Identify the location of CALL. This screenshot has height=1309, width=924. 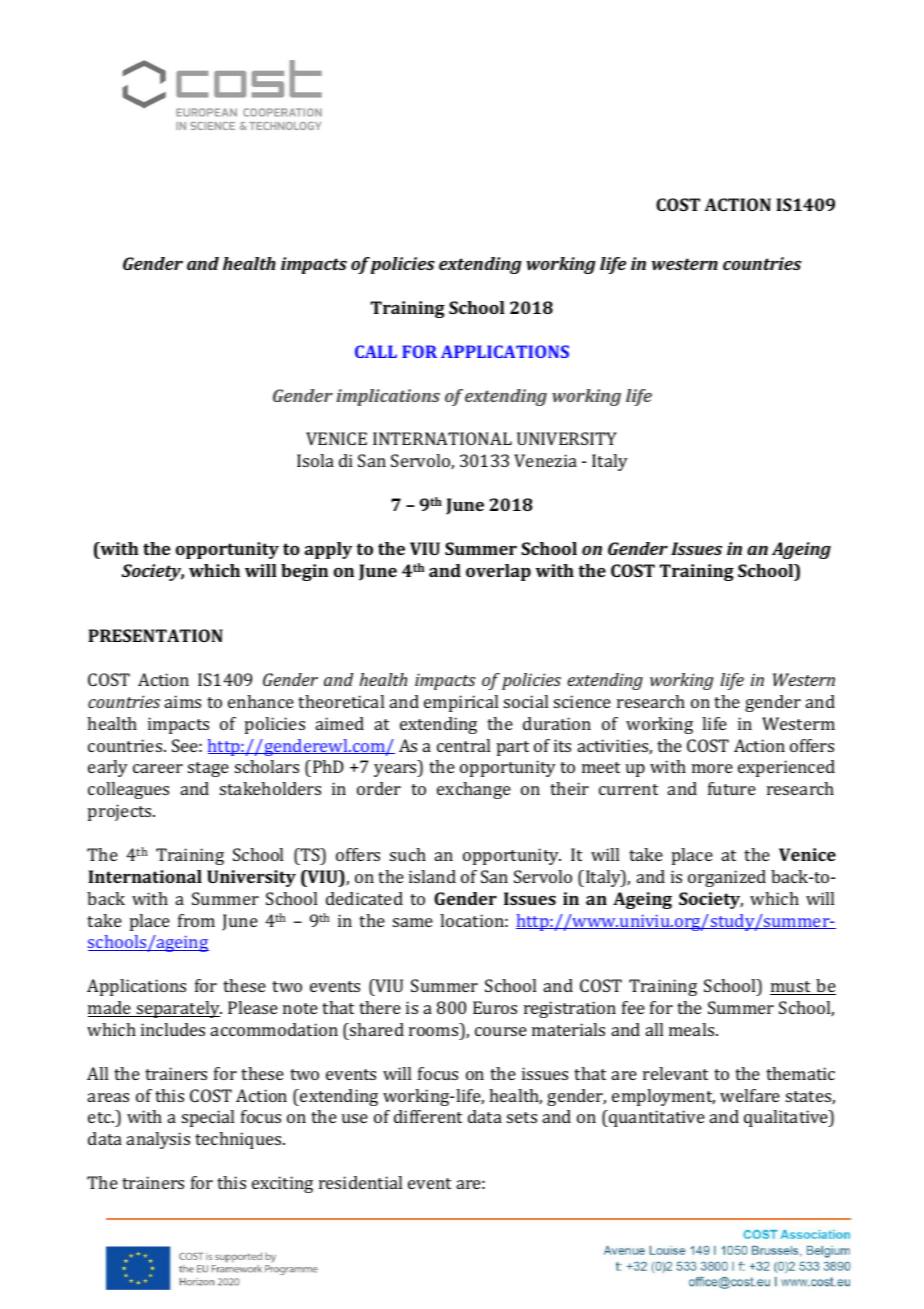
(376, 351).
